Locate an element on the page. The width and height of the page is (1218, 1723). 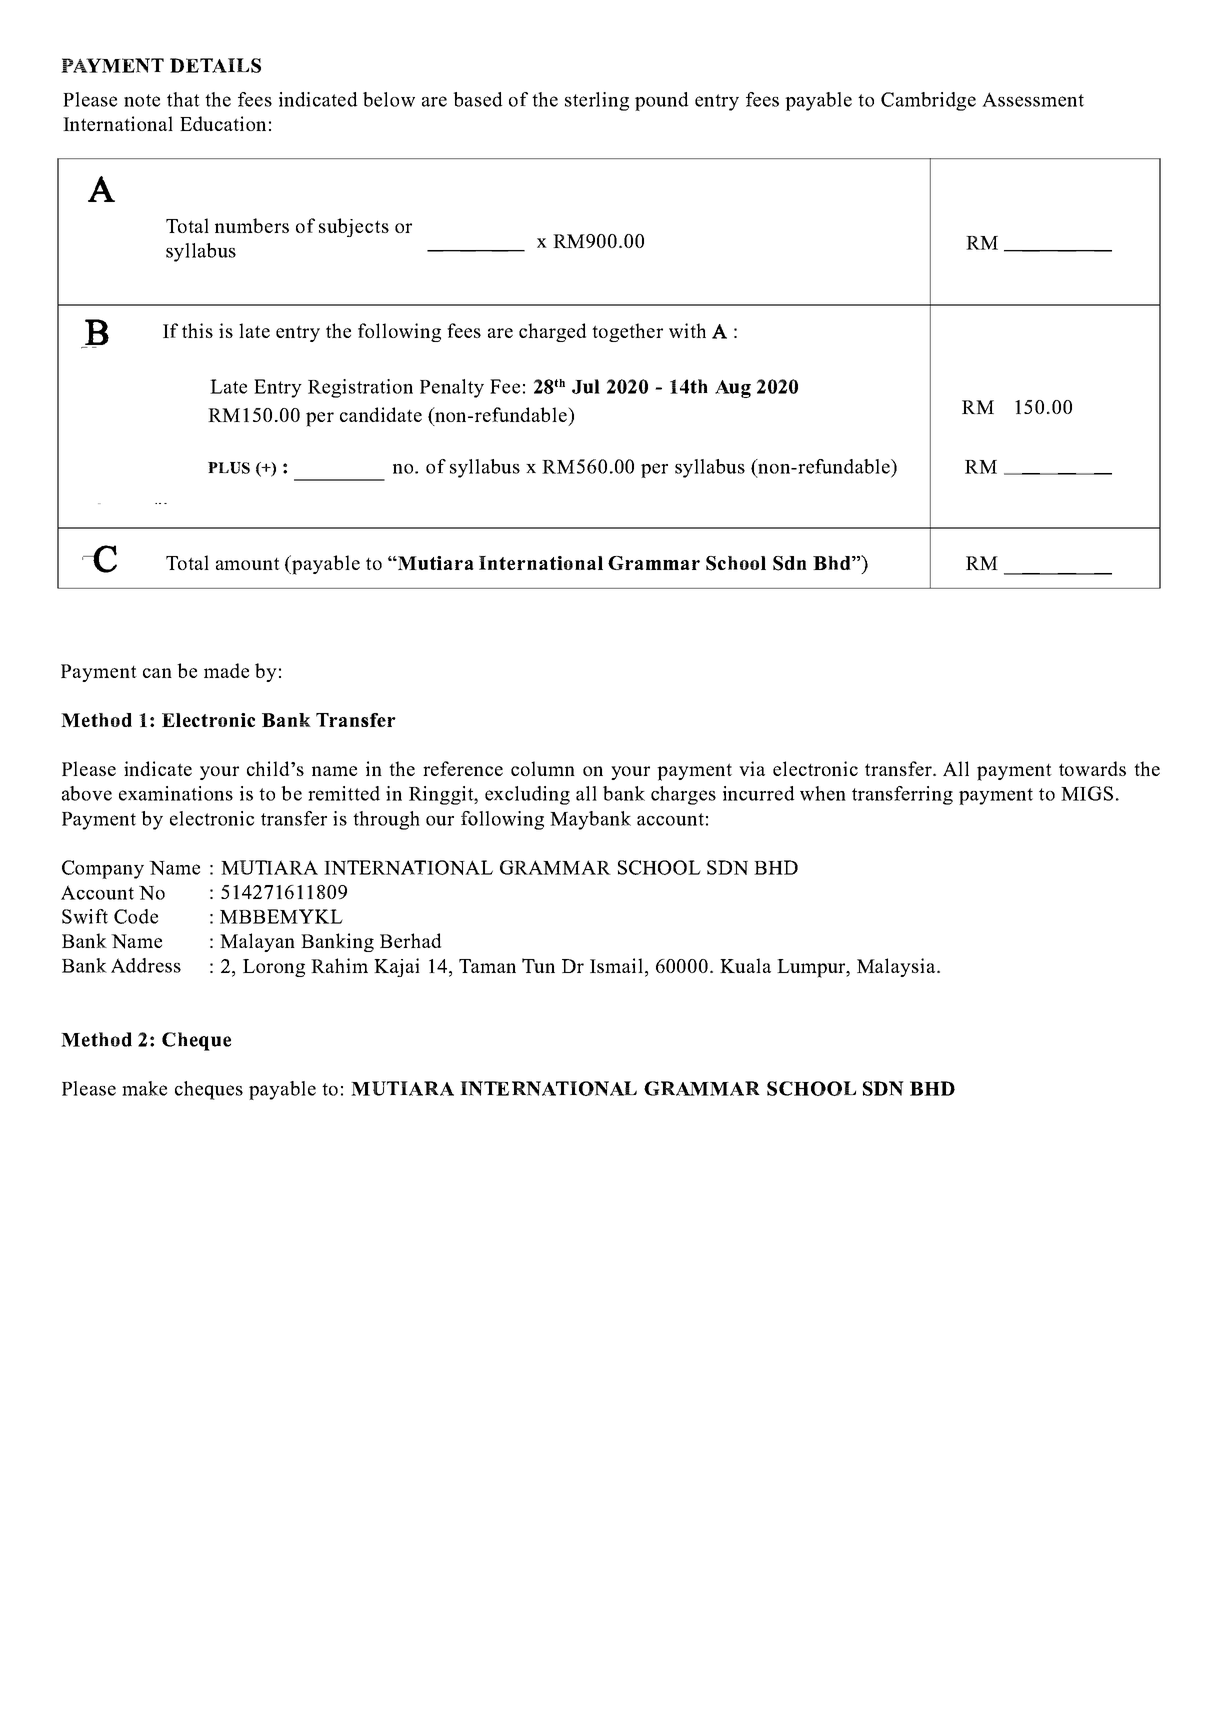
Ismail is located at coordinates (618, 965).
